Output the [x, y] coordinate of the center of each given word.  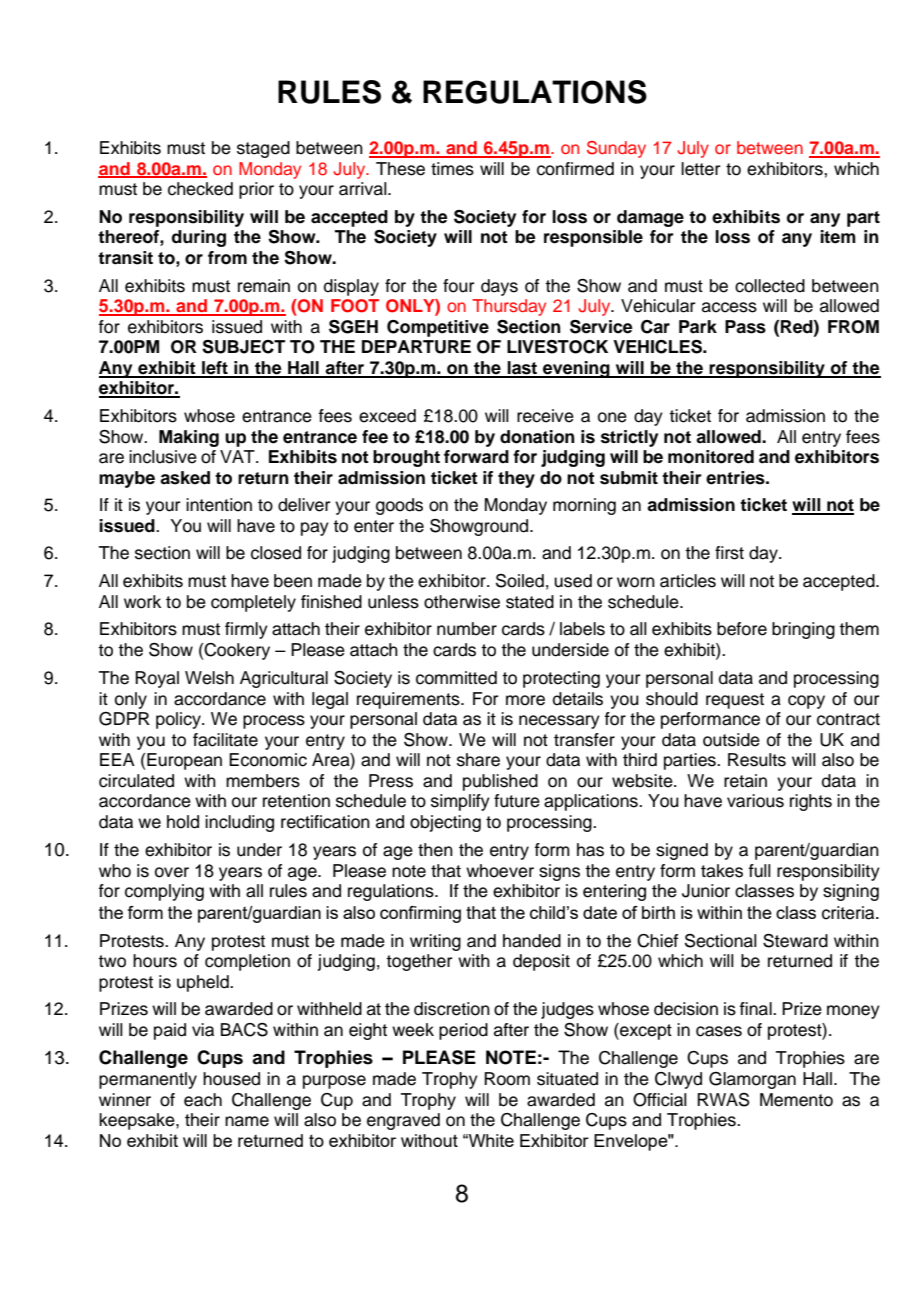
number [467, 629]
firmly [246, 630]
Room [507, 1079]
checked [200, 189]
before [742, 629]
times [452, 169]
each [203, 1100]
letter [700, 169]
